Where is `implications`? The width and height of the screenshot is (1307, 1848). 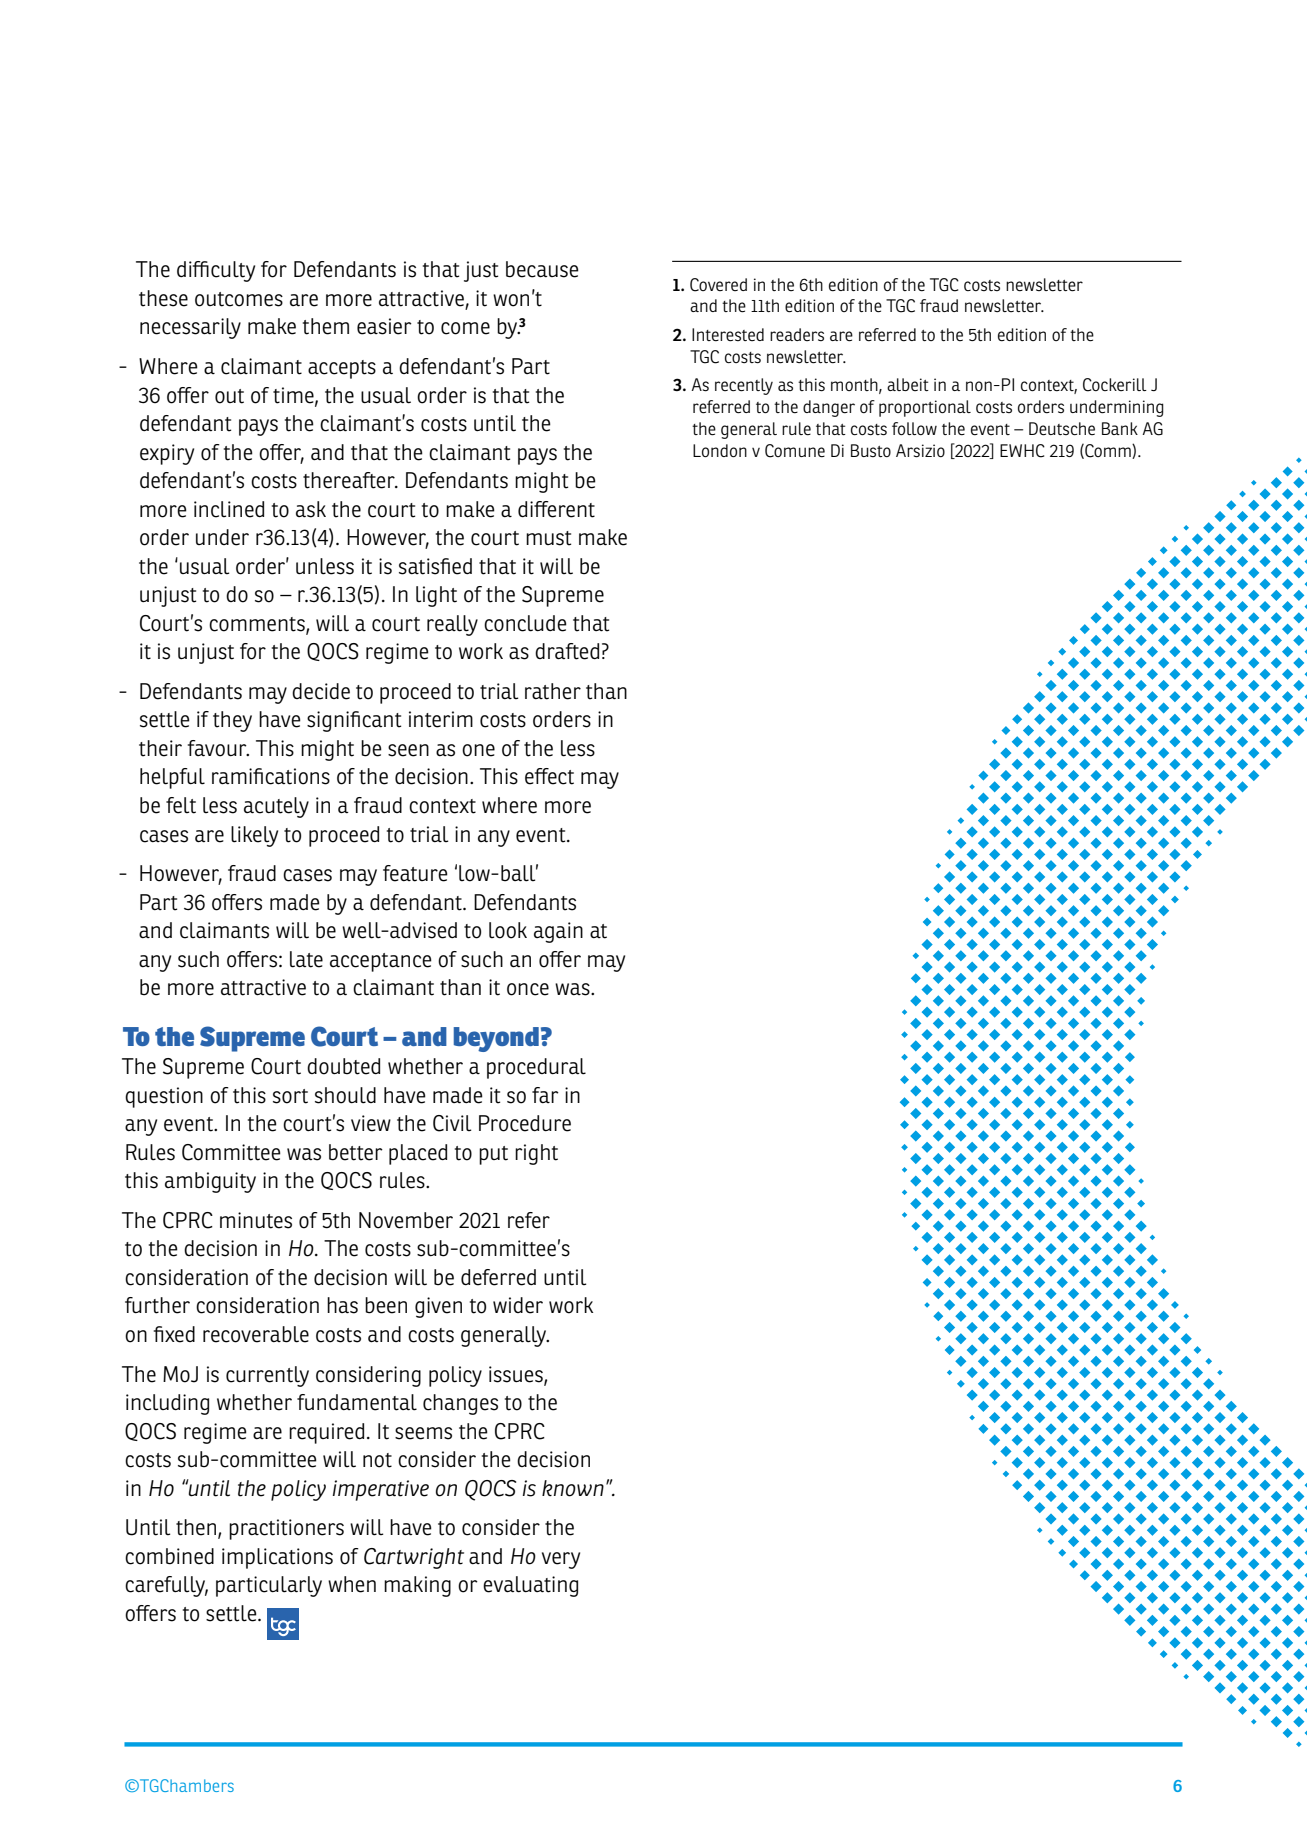
implications is located at coordinates (277, 1558).
